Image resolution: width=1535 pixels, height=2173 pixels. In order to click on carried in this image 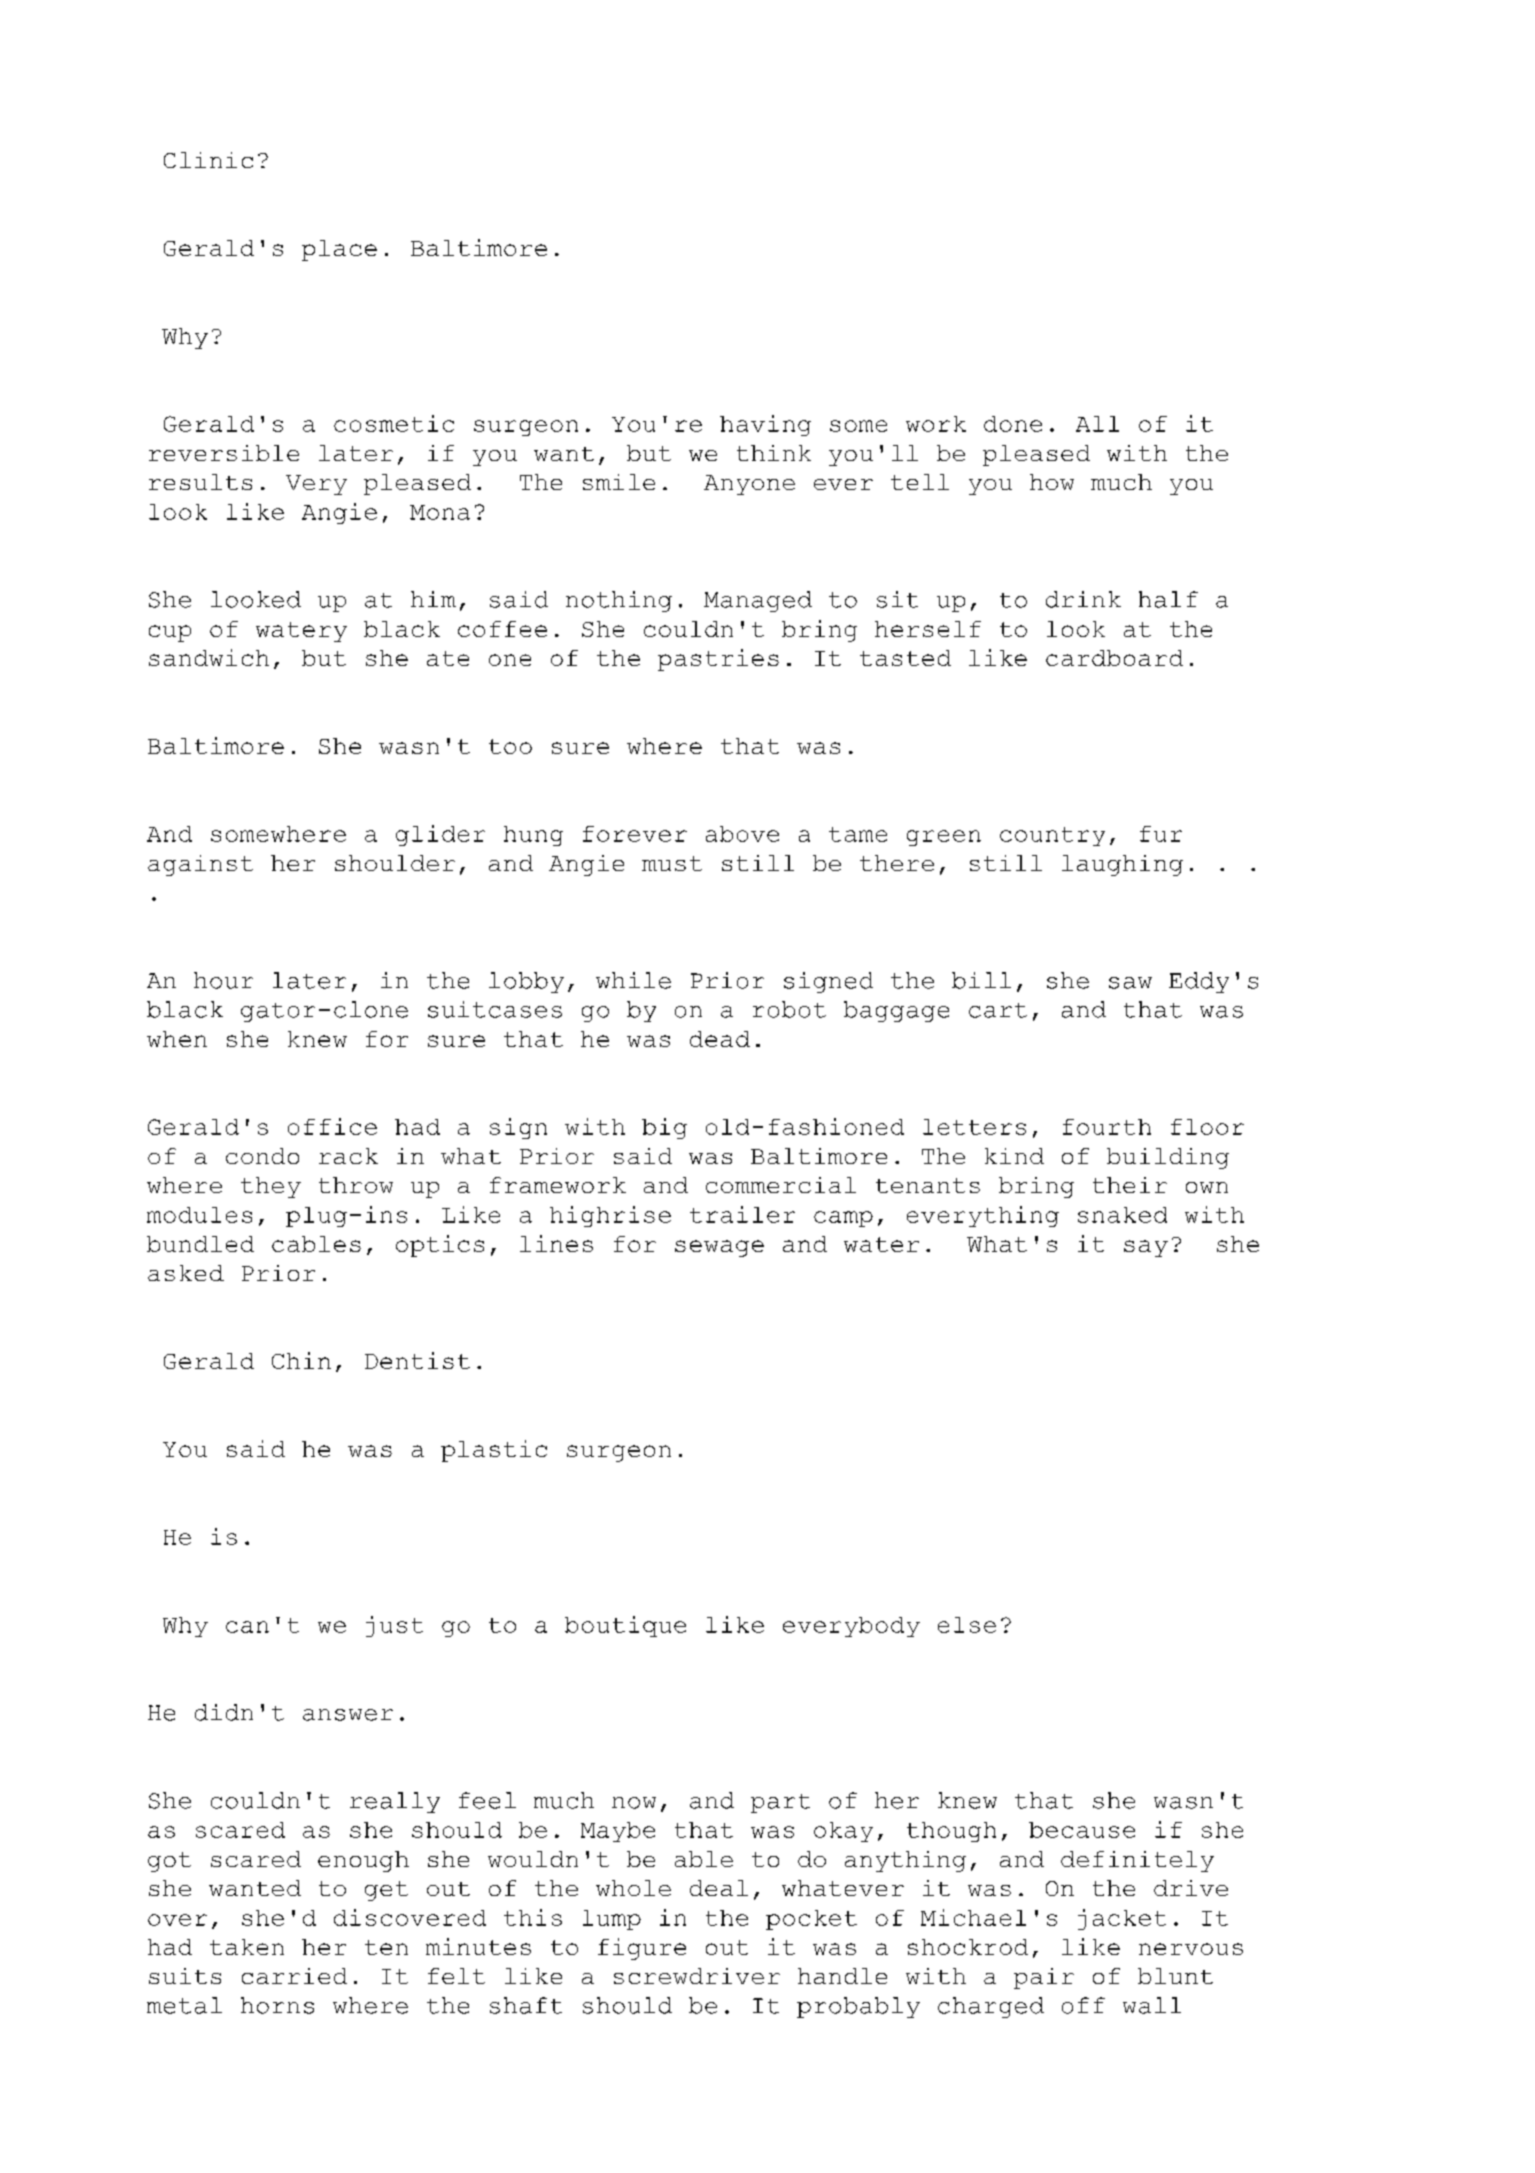, I will do `click(294, 1976)`.
